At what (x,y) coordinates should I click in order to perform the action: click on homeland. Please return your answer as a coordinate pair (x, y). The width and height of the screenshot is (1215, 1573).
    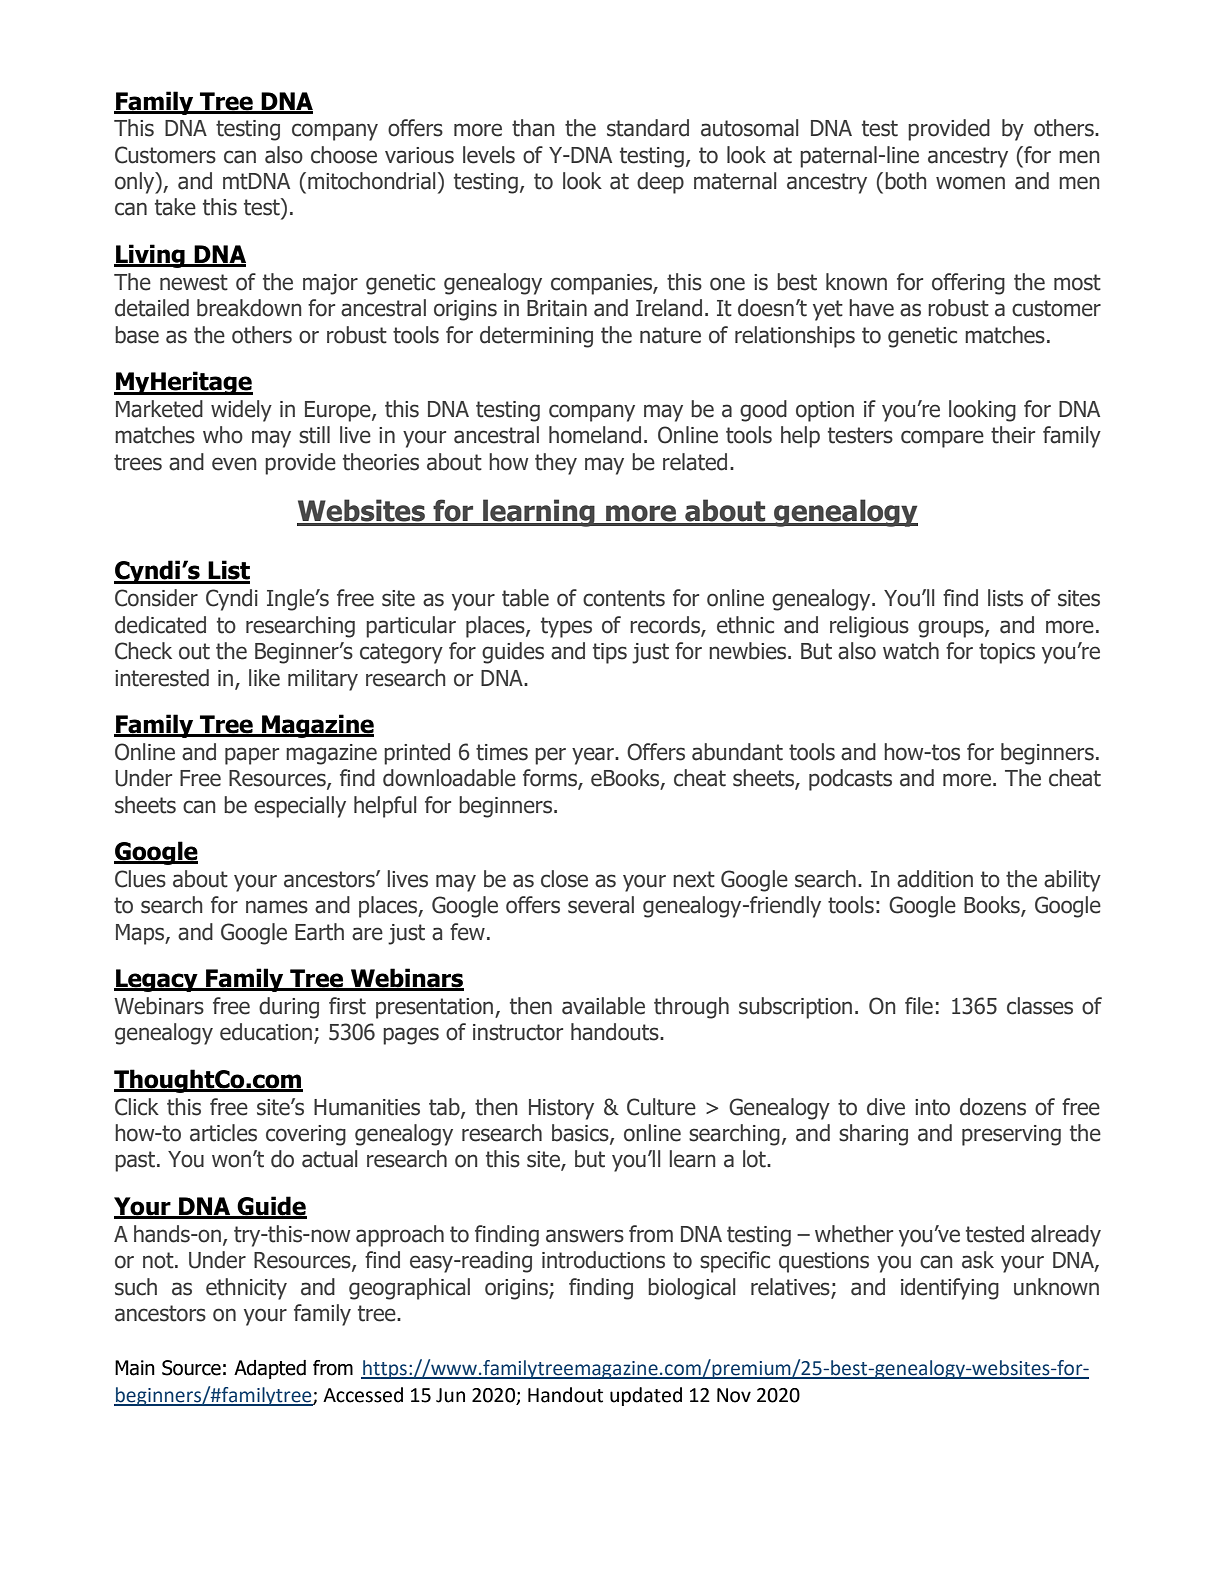
    Looking at the image, I should click on (595, 435).
